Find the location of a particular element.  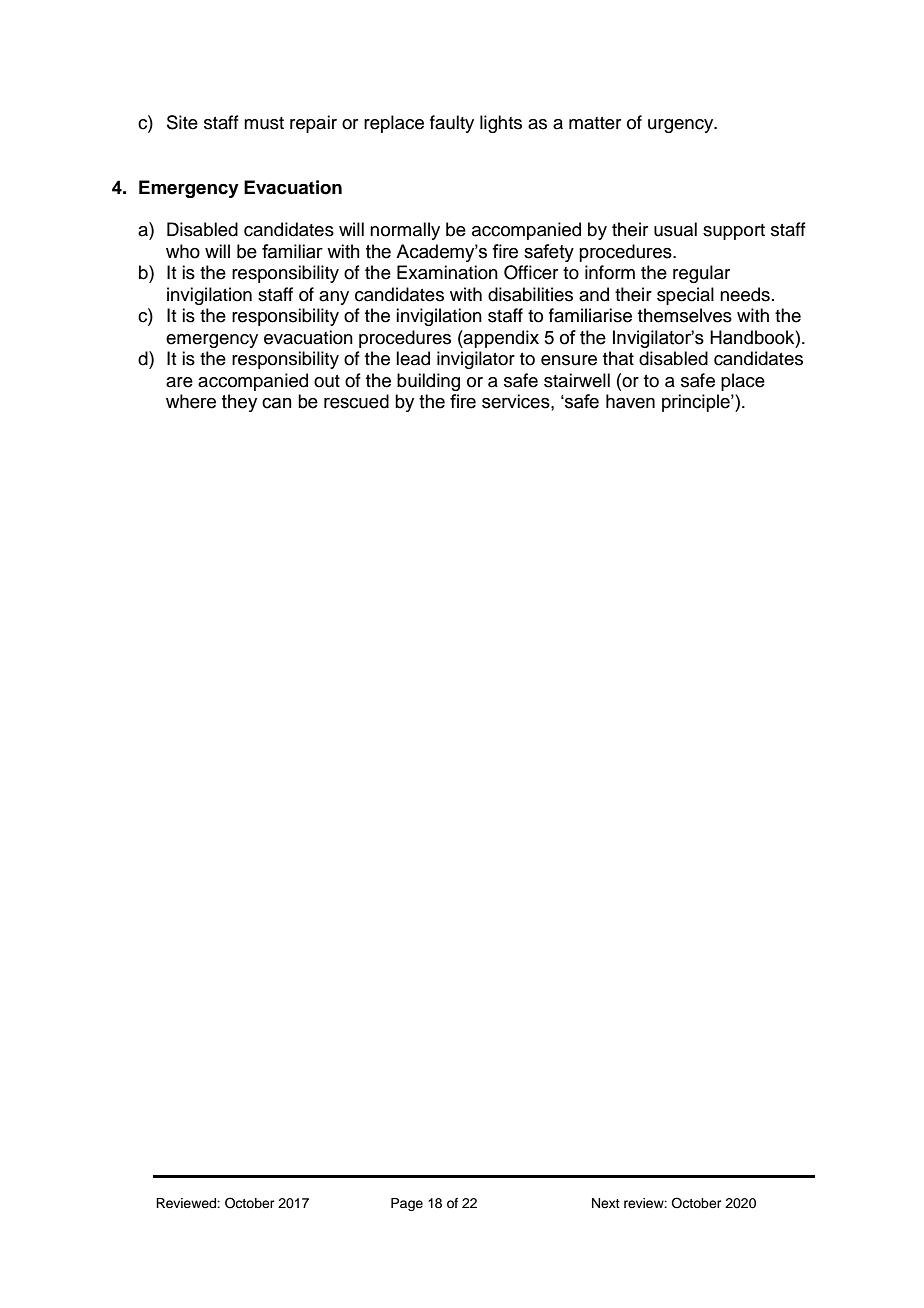

rescued is located at coordinates (356, 401).
